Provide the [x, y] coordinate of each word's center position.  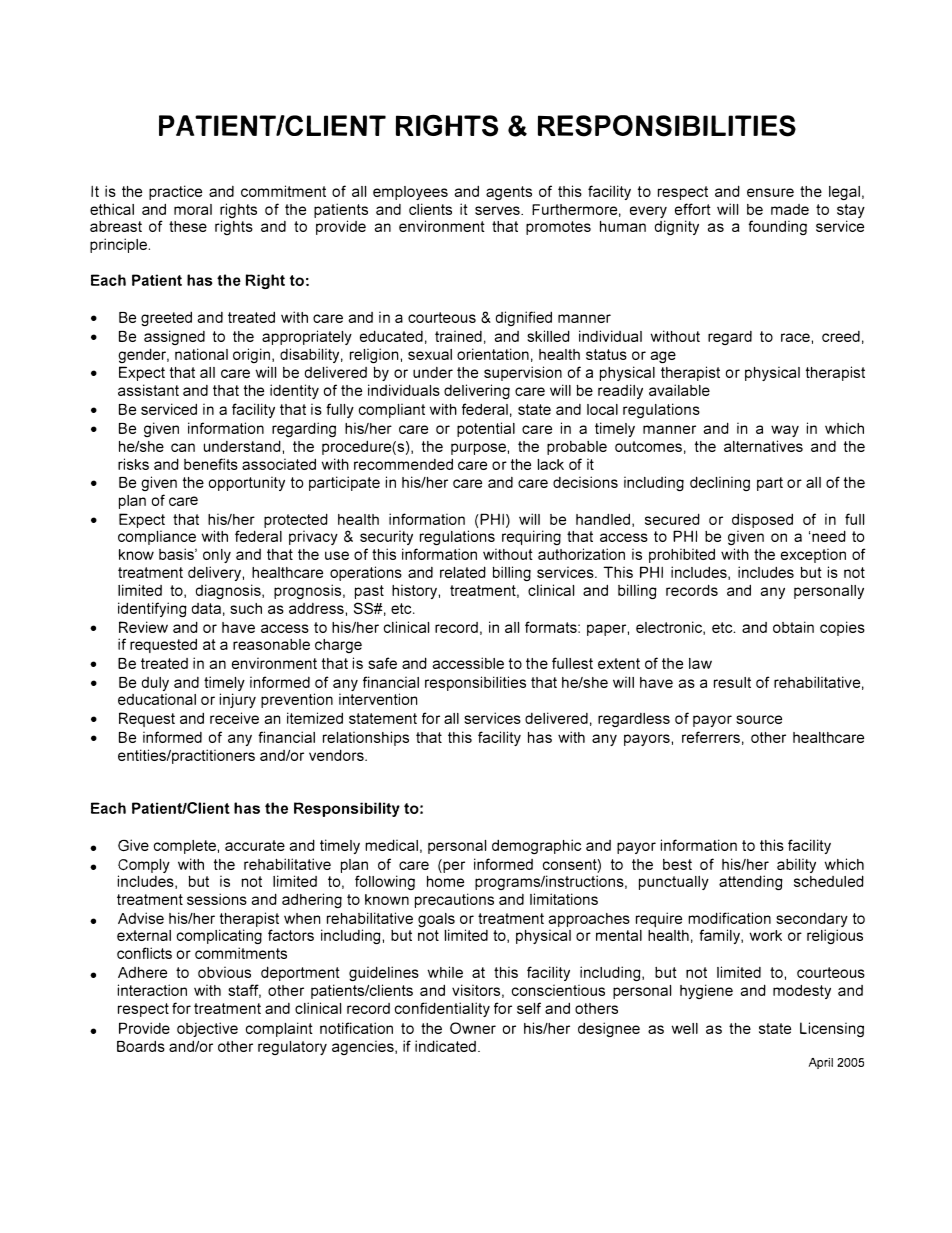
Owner [473, 1028]
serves [498, 210]
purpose [478, 449]
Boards [141, 1046]
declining [720, 483]
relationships [366, 738]
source [759, 719]
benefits [211, 464]
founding [777, 227]
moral [193, 209]
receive [234, 718]
